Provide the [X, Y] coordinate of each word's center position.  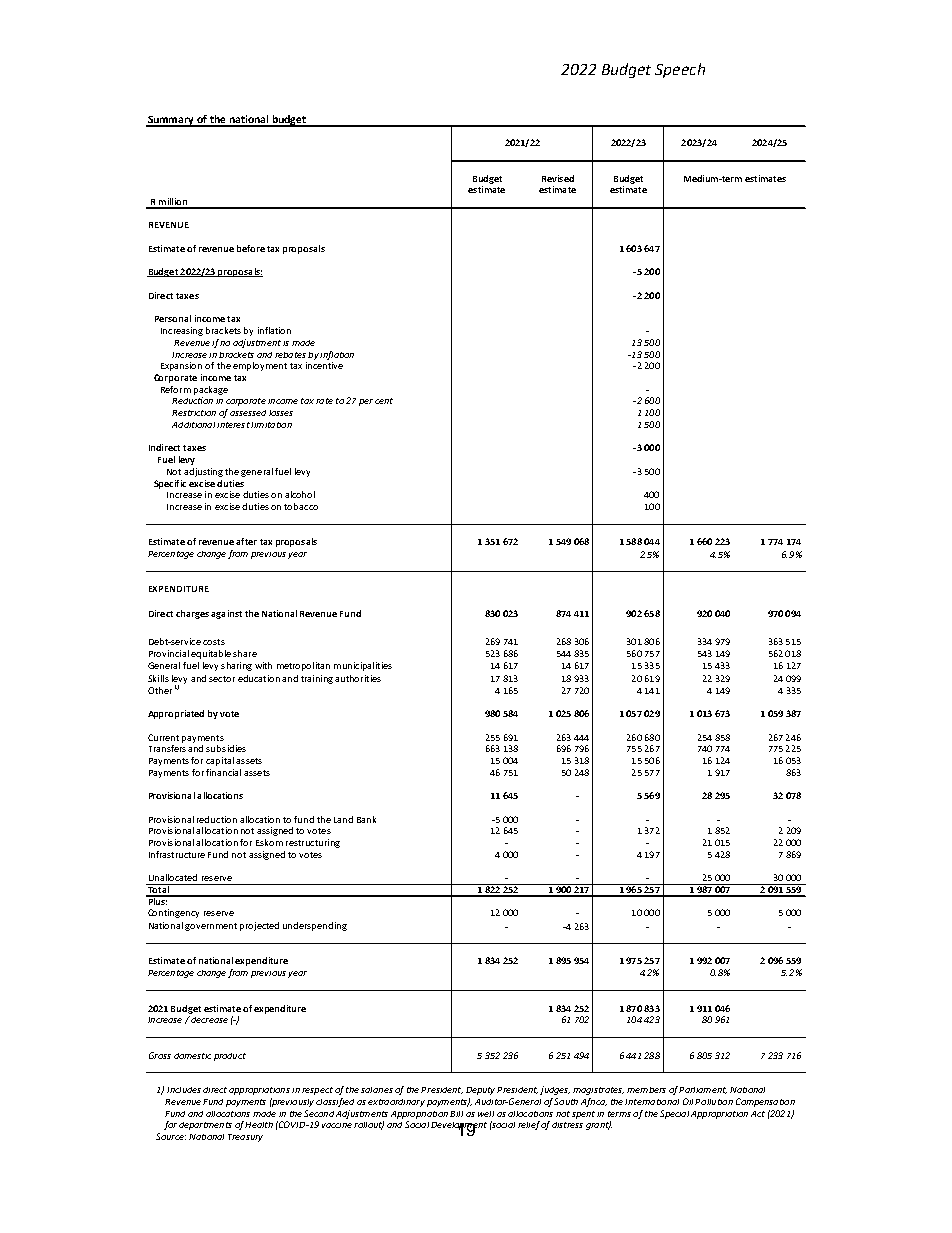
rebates [290, 355]
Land [343, 819]
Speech [680, 70]
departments [205, 1126]
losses [281, 413]
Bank [366, 819]
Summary [171, 121]
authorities [358, 678]
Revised [558, 178]
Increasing [182, 331]
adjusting [203, 472]
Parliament [703, 1090]
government [211, 927]
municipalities [363, 666]
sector [222, 679]
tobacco [301, 506]
